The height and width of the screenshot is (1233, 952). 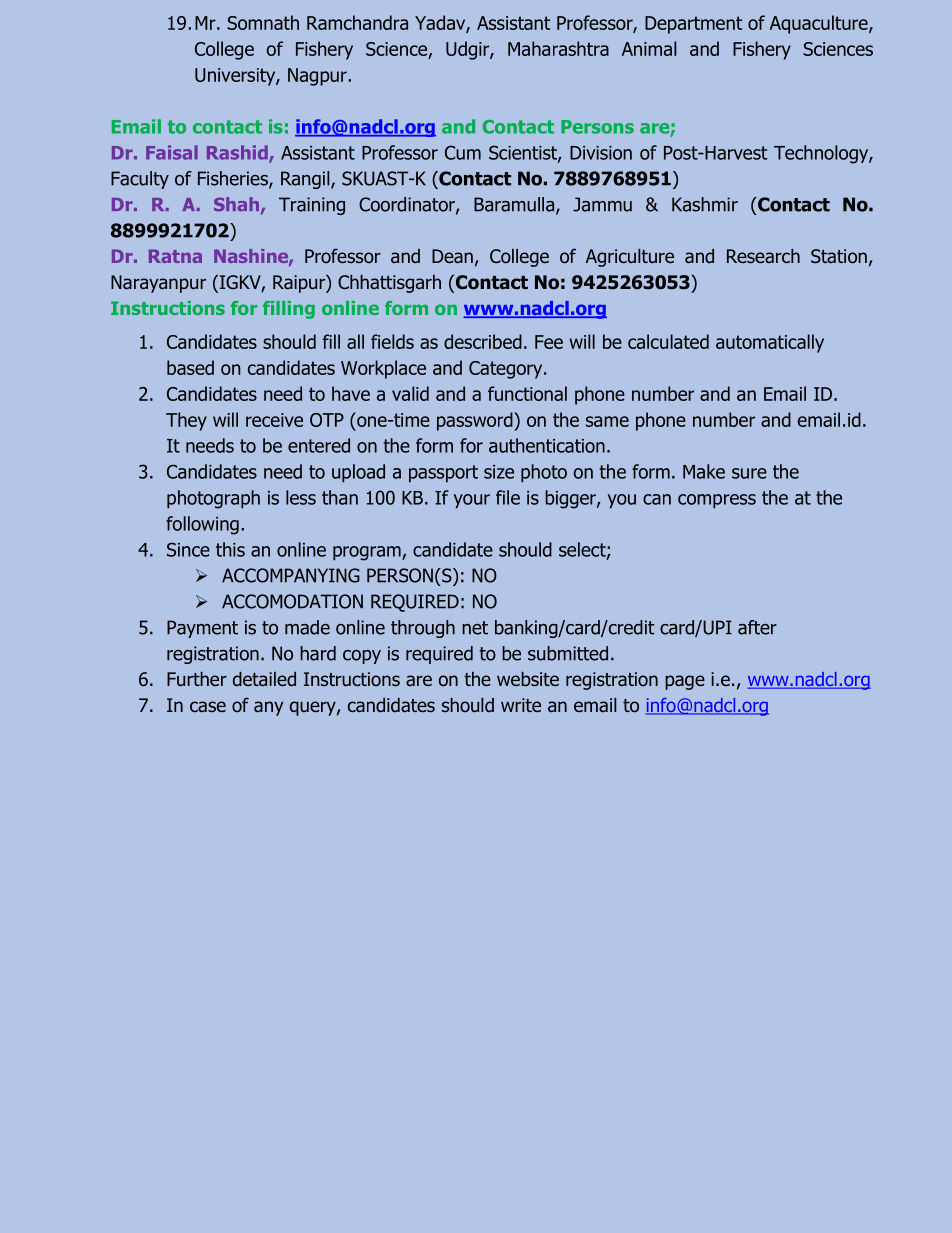 I want to click on Further, so click(x=197, y=679).
